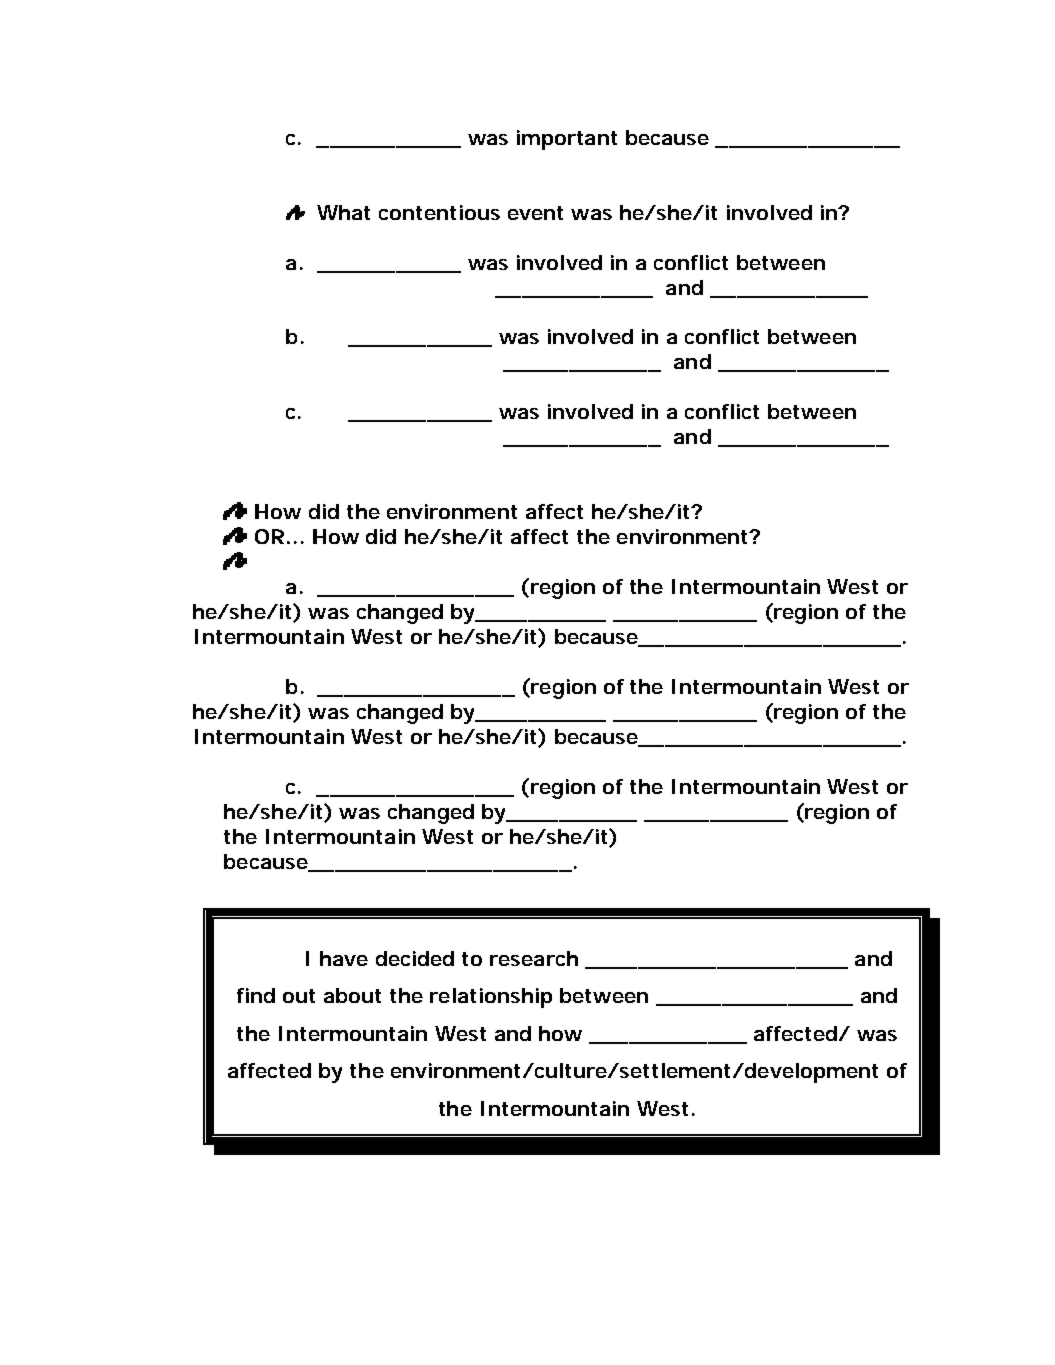  What do you see at coordinates (439, 212) in the screenshot?
I see `contentious` at bounding box center [439, 212].
